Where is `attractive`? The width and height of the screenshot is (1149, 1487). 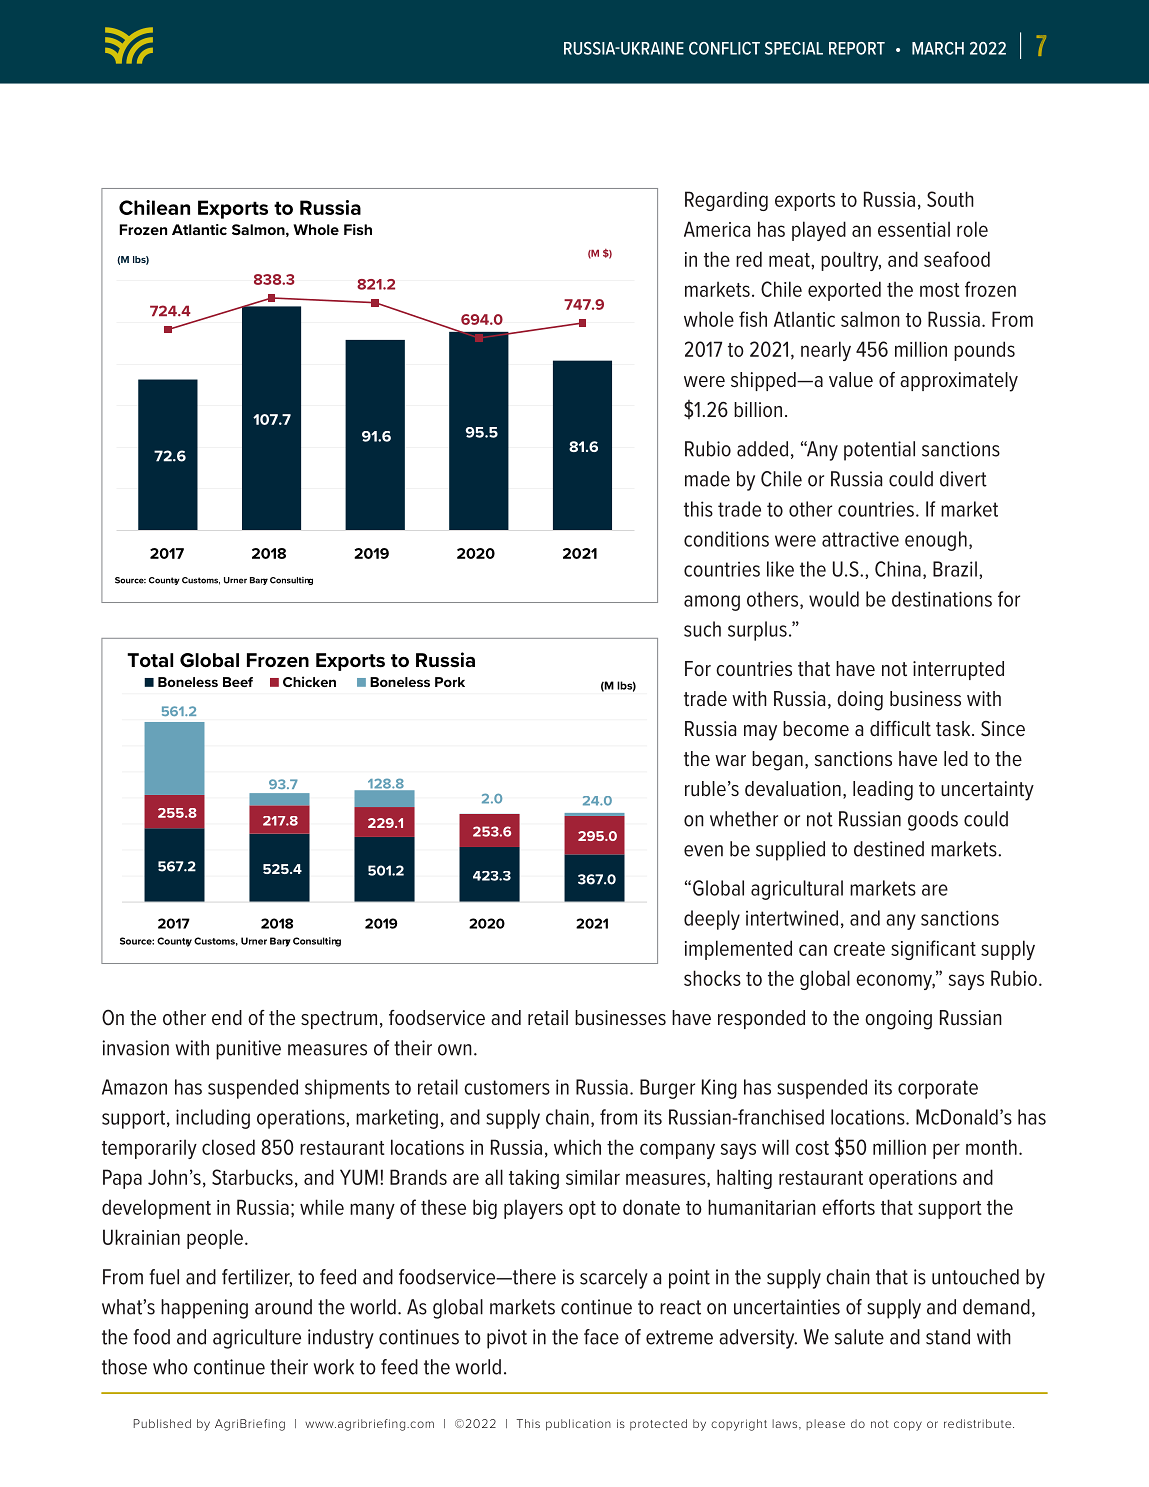
attractive is located at coordinates (860, 539).
